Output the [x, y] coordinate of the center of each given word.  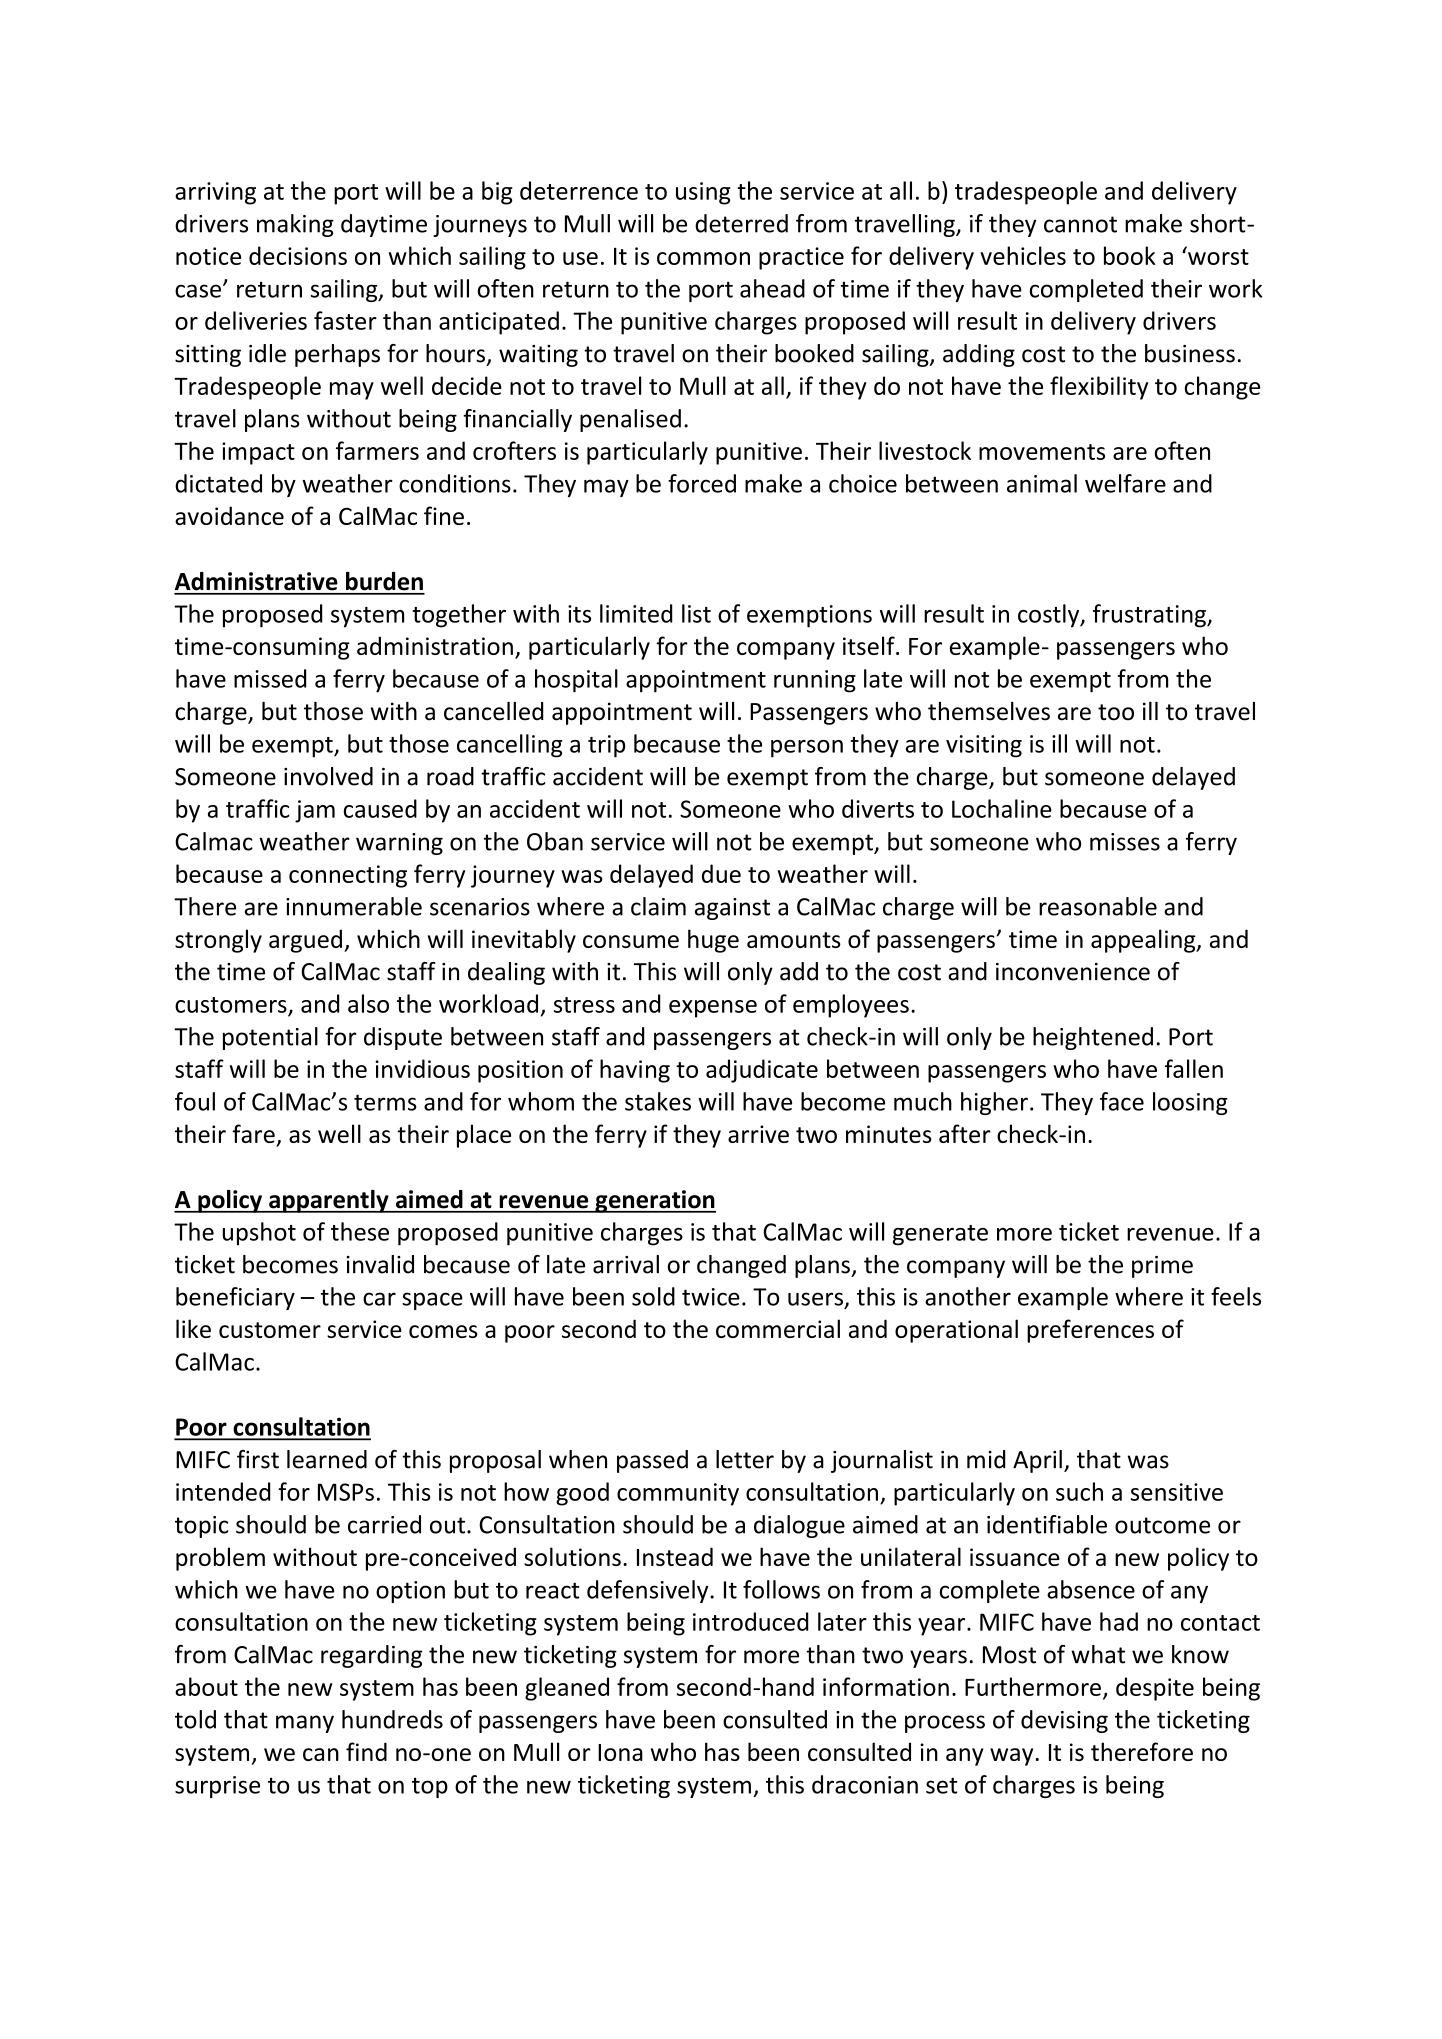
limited [636, 613]
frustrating [1150, 616]
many [305, 1724]
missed [270, 678]
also [368, 1003]
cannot [1080, 224]
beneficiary [235, 1298]
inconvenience [1073, 972]
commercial [778, 1328]
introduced [750, 1621]
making [295, 225]
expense [713, 1009]
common [703, 258]
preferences [1090, 1331]
